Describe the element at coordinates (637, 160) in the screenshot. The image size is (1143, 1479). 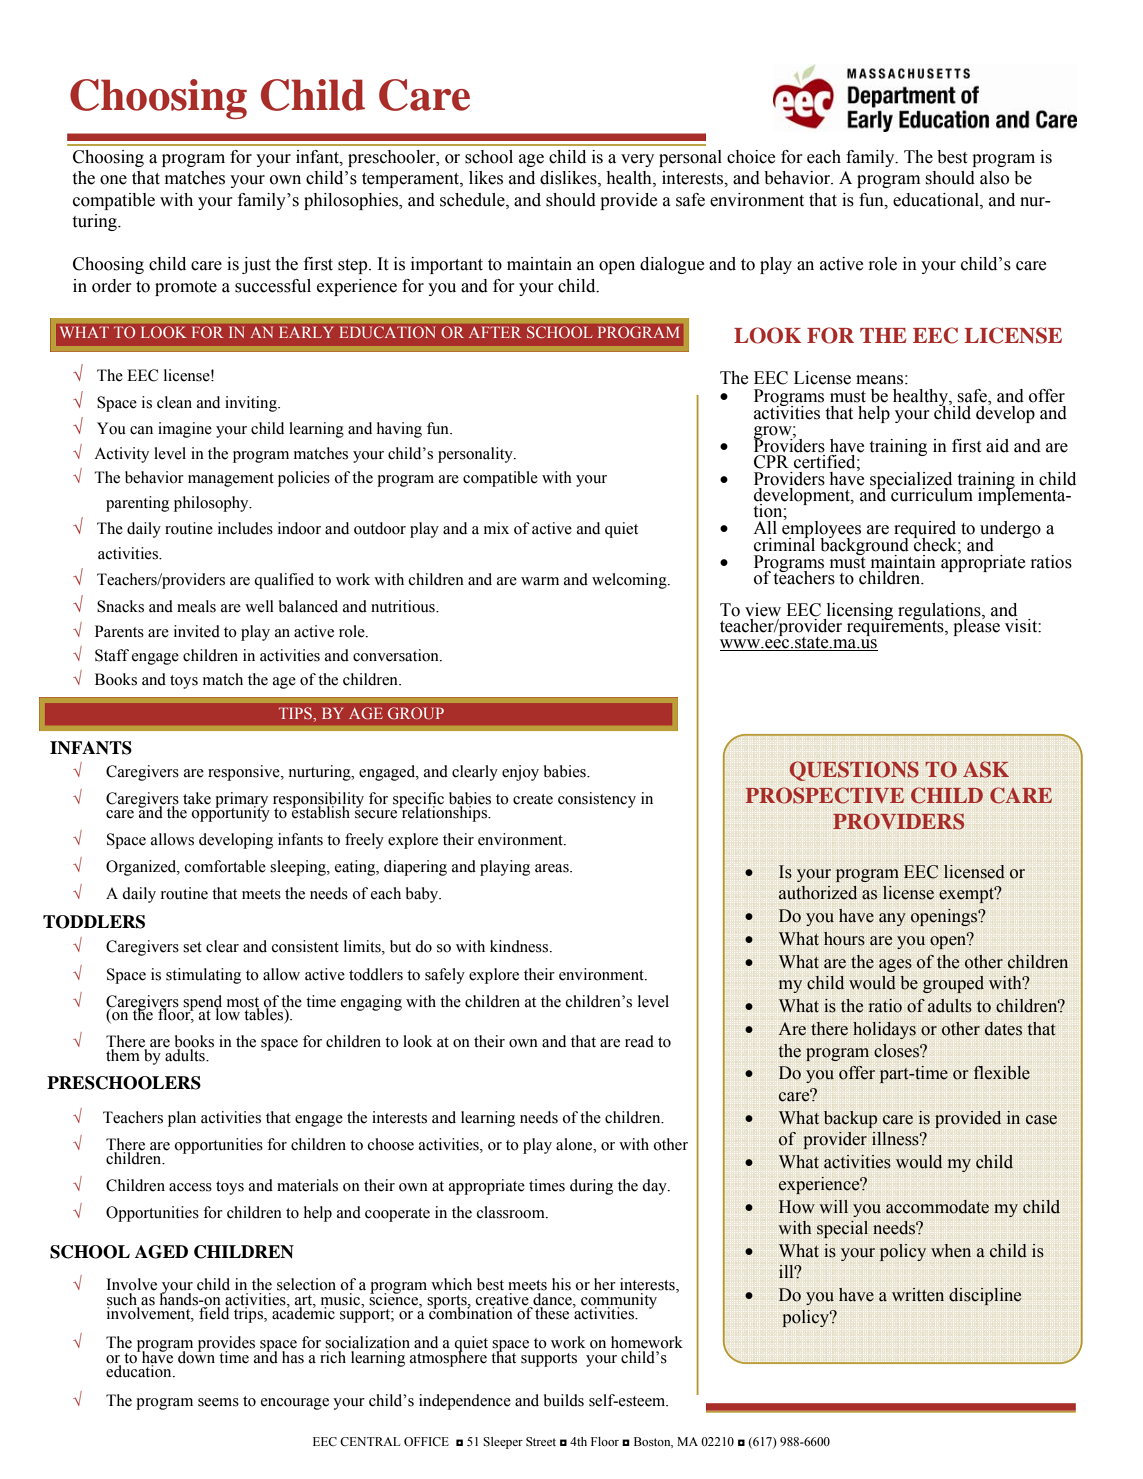
I see `very` at that location.
